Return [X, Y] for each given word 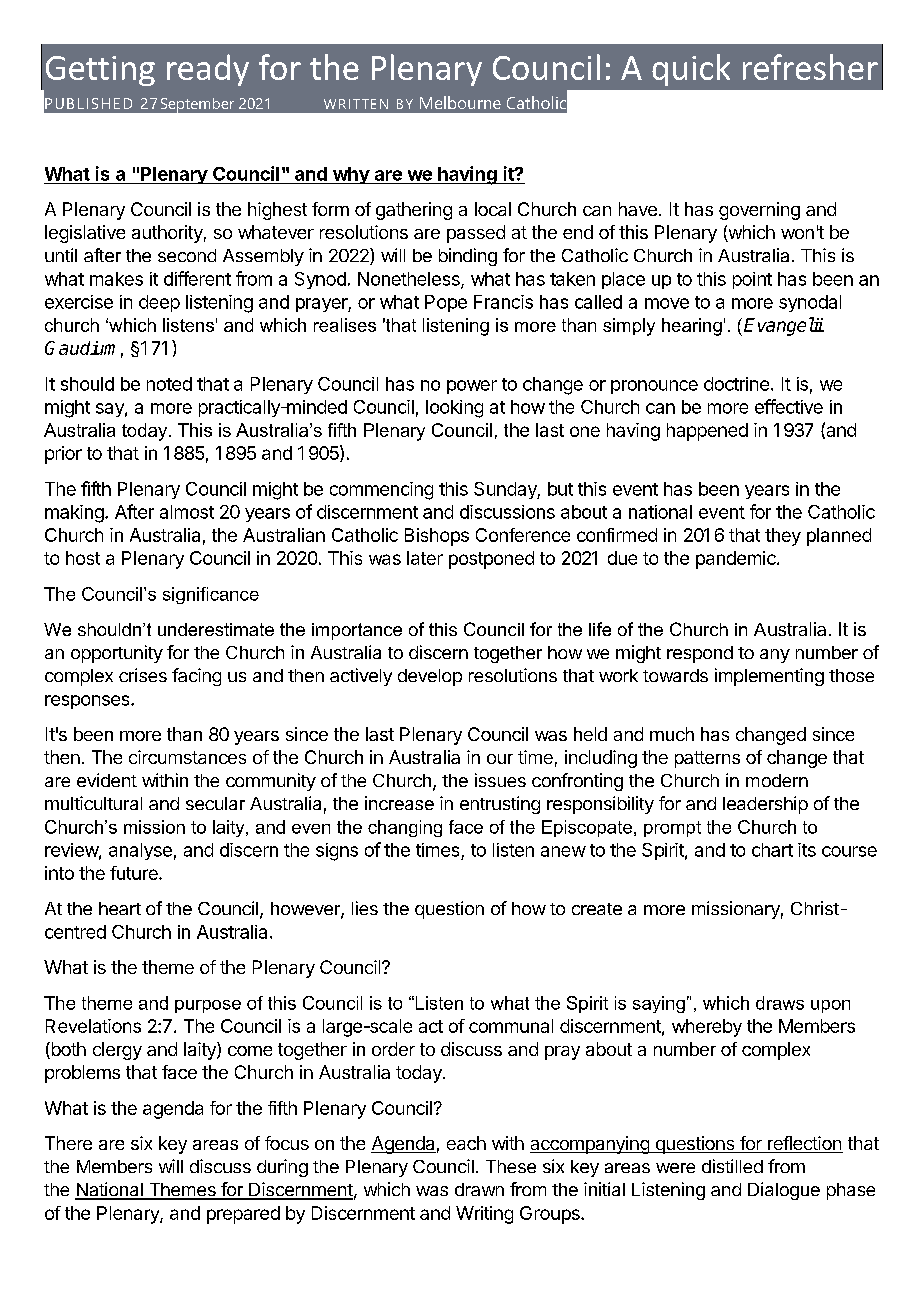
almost [187, 512]
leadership [765, 805]
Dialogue [784, 1191]
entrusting [500, 805]
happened [707, 432]
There [68, 1143]
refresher [810, 67]
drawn [479, 1189]
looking [454, 409]
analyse [140, 851]
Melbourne [460, 102]
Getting [100, 71]
